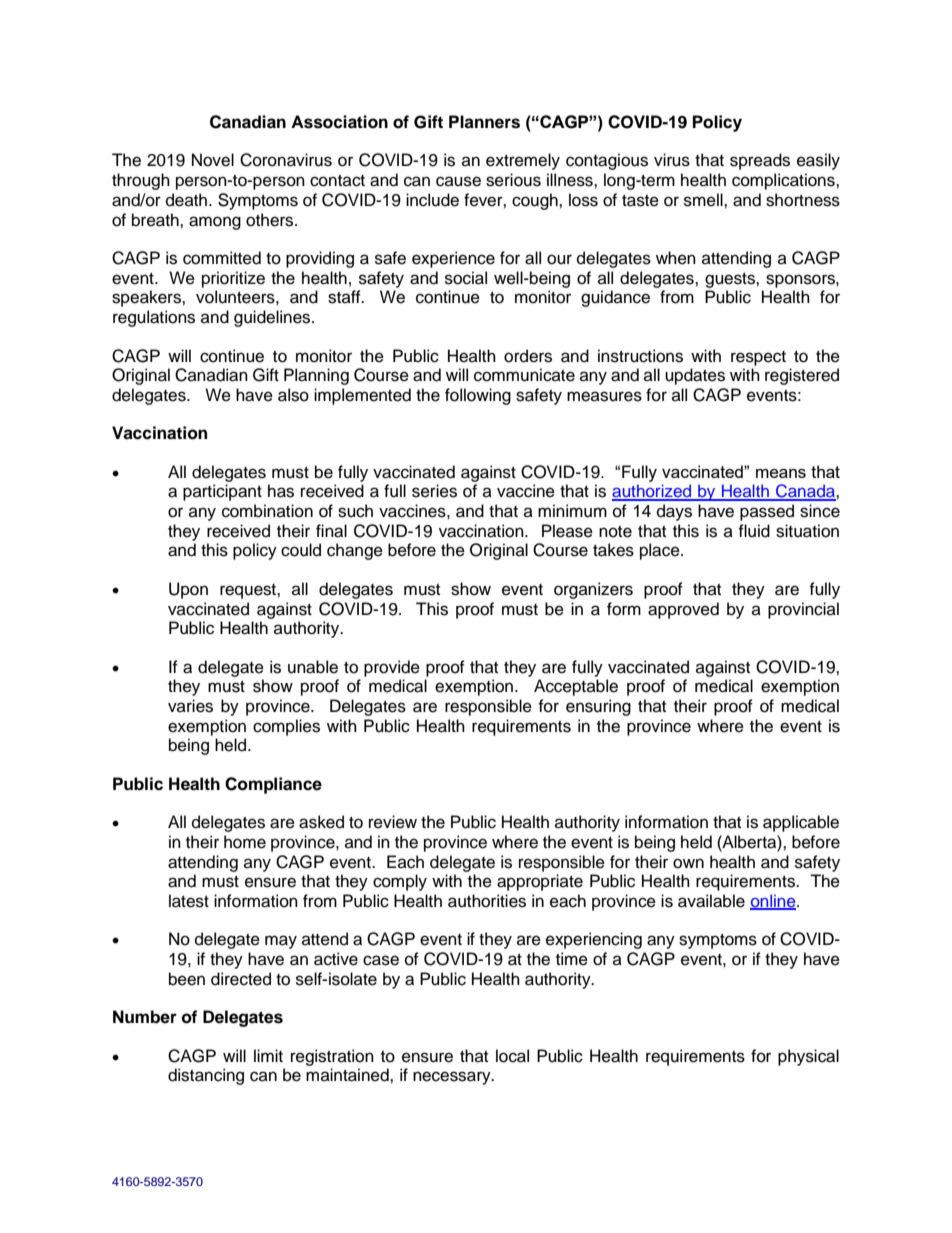  I want to click on spreads, so click(760, 161).
